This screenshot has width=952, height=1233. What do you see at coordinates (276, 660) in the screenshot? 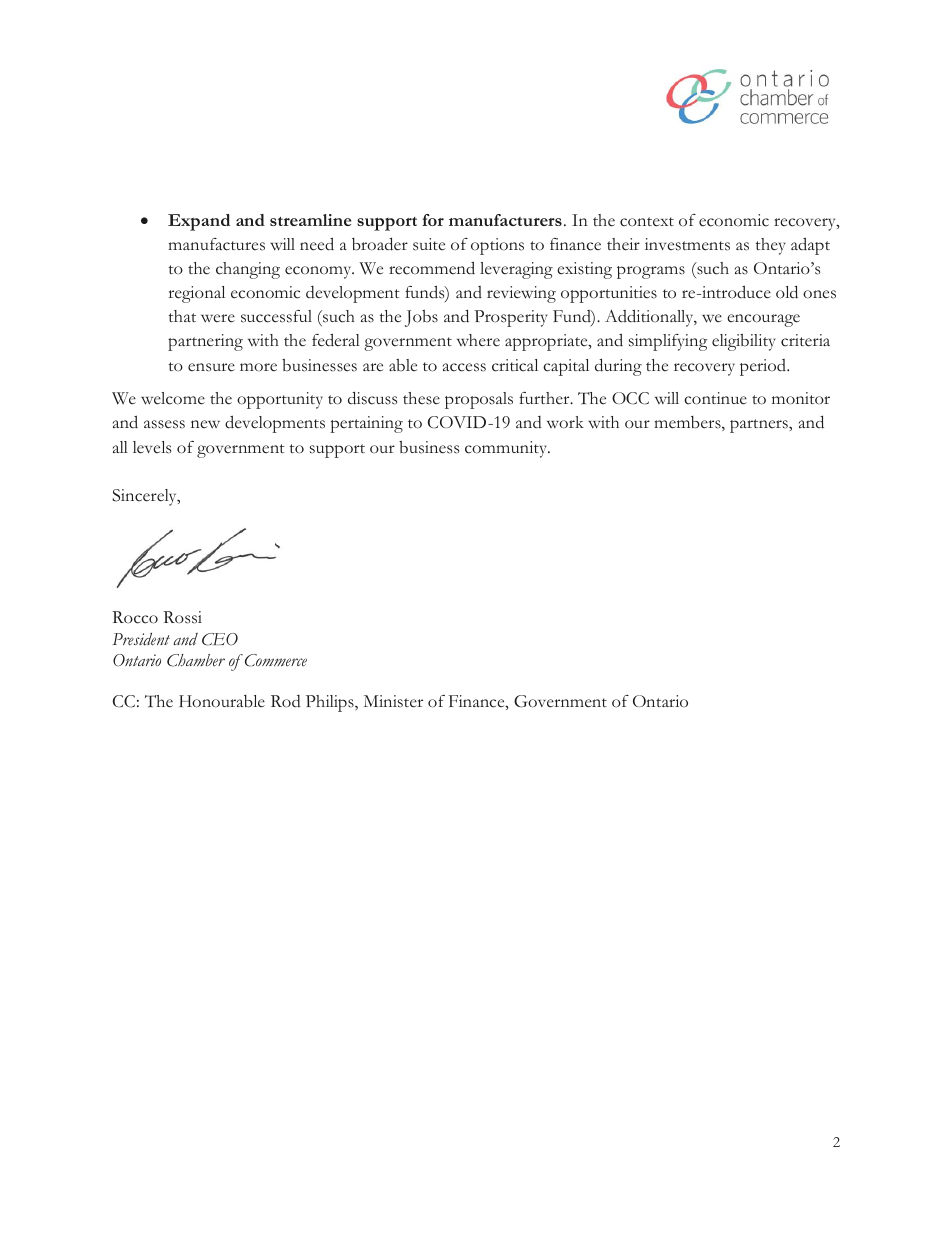
I see `Commerce` at bounding box center [276, 660].
